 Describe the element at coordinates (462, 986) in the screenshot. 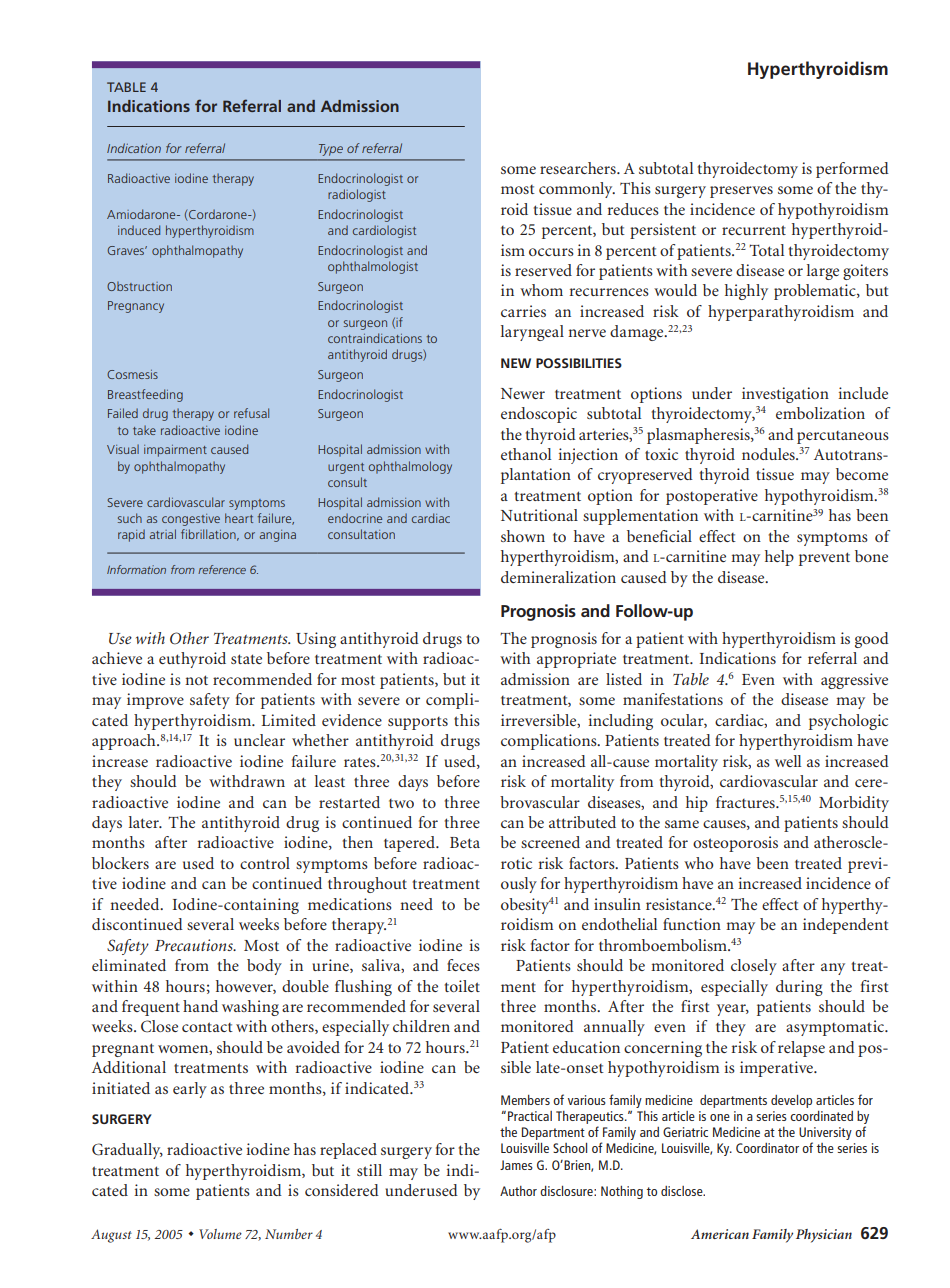

I see `toilet` at that location.
